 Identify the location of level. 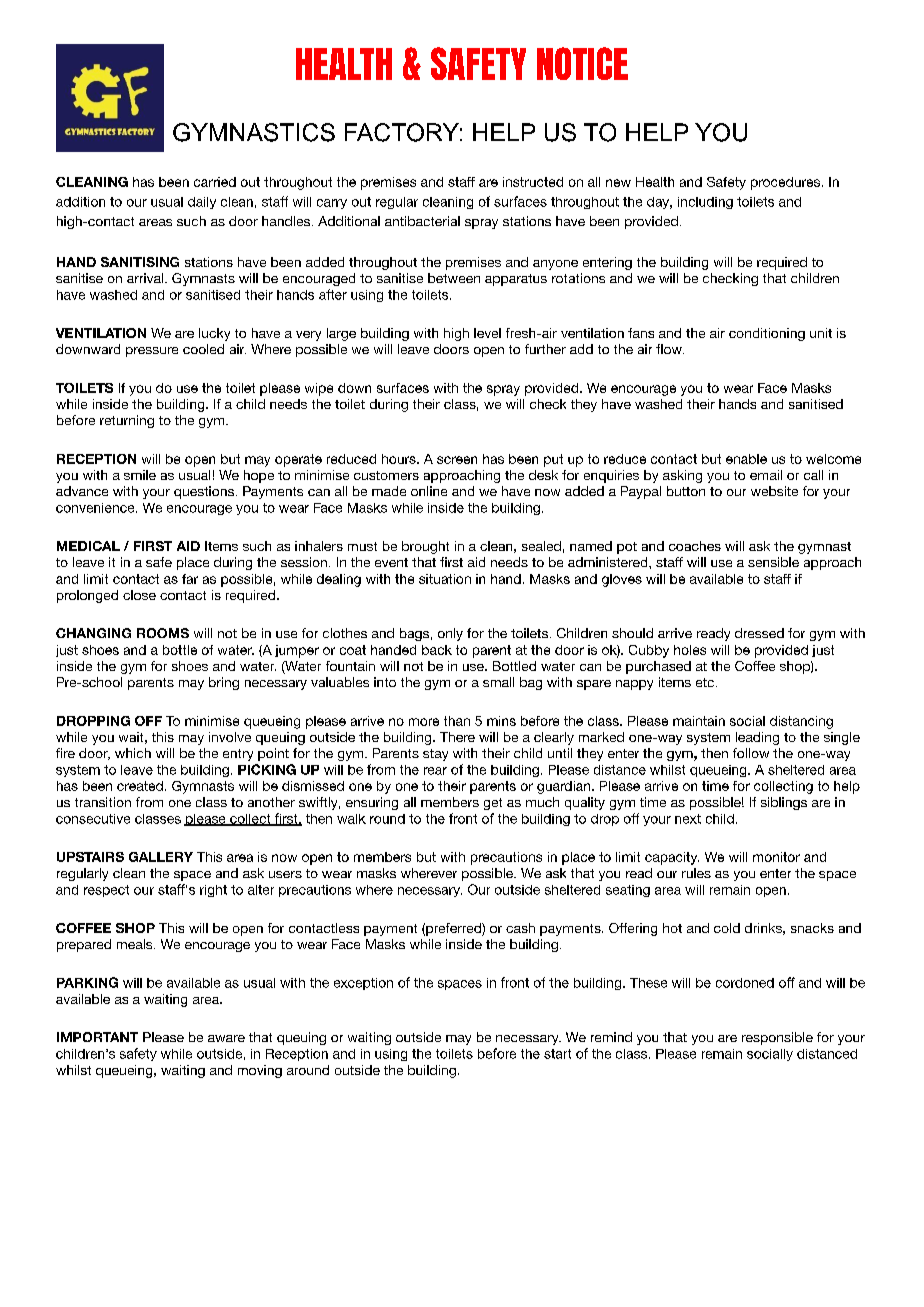
(487, 333).
